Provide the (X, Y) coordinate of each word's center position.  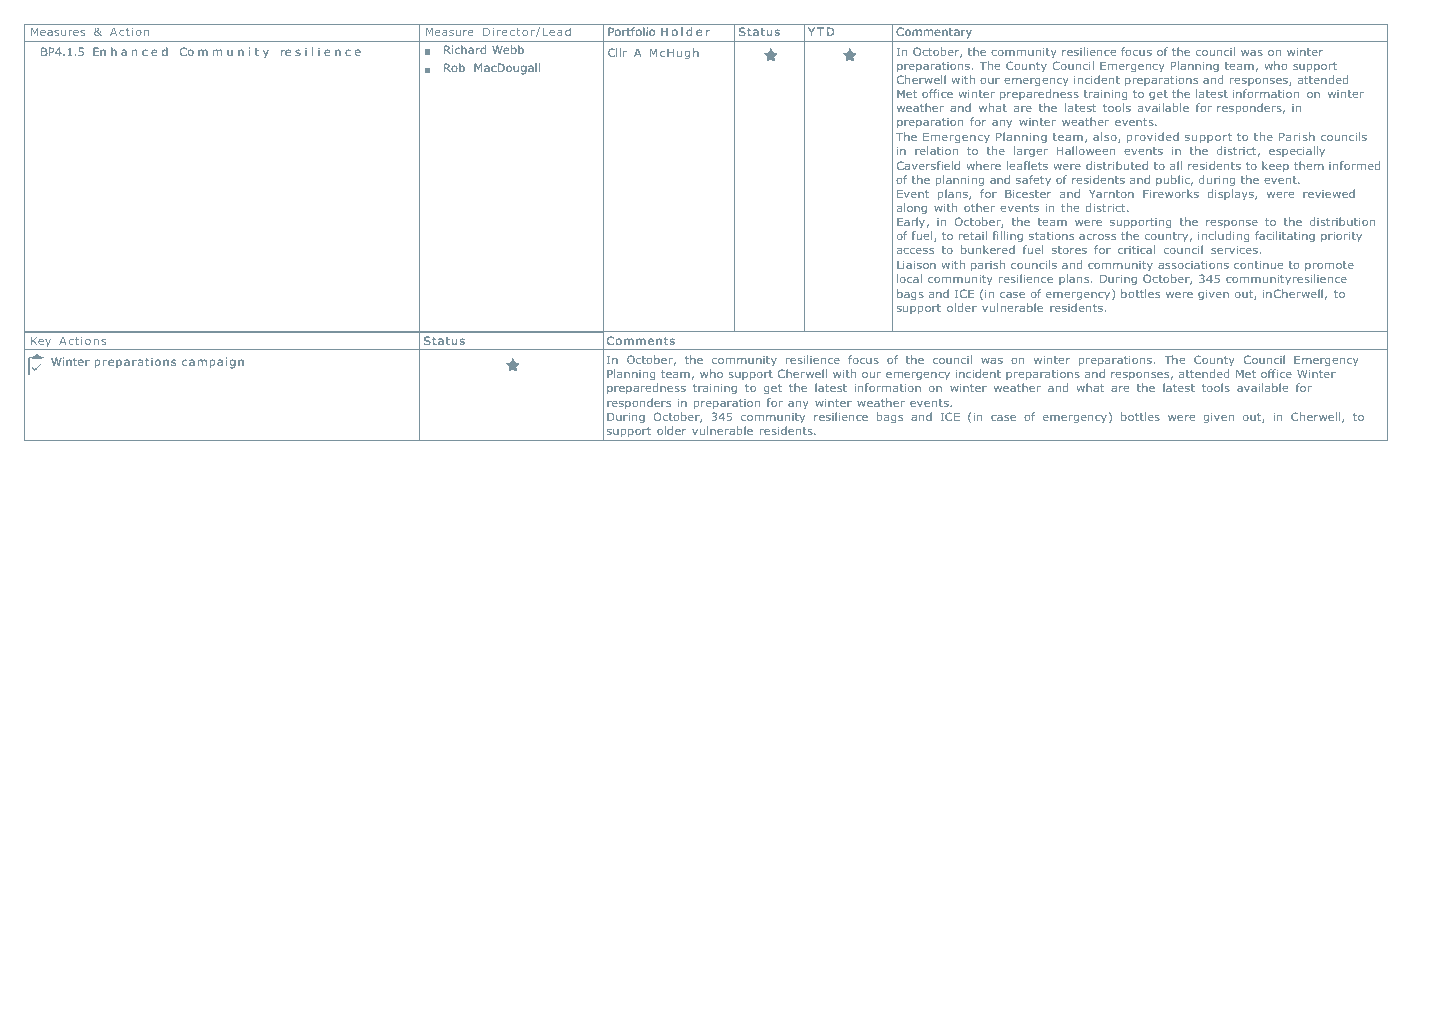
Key (41, 343)
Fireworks (1171, 193)
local (909, 278)
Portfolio (631, 31)
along (912, 209)
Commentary (934, 33)
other (979, 207)
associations (1193, 265)
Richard (465, 49)
